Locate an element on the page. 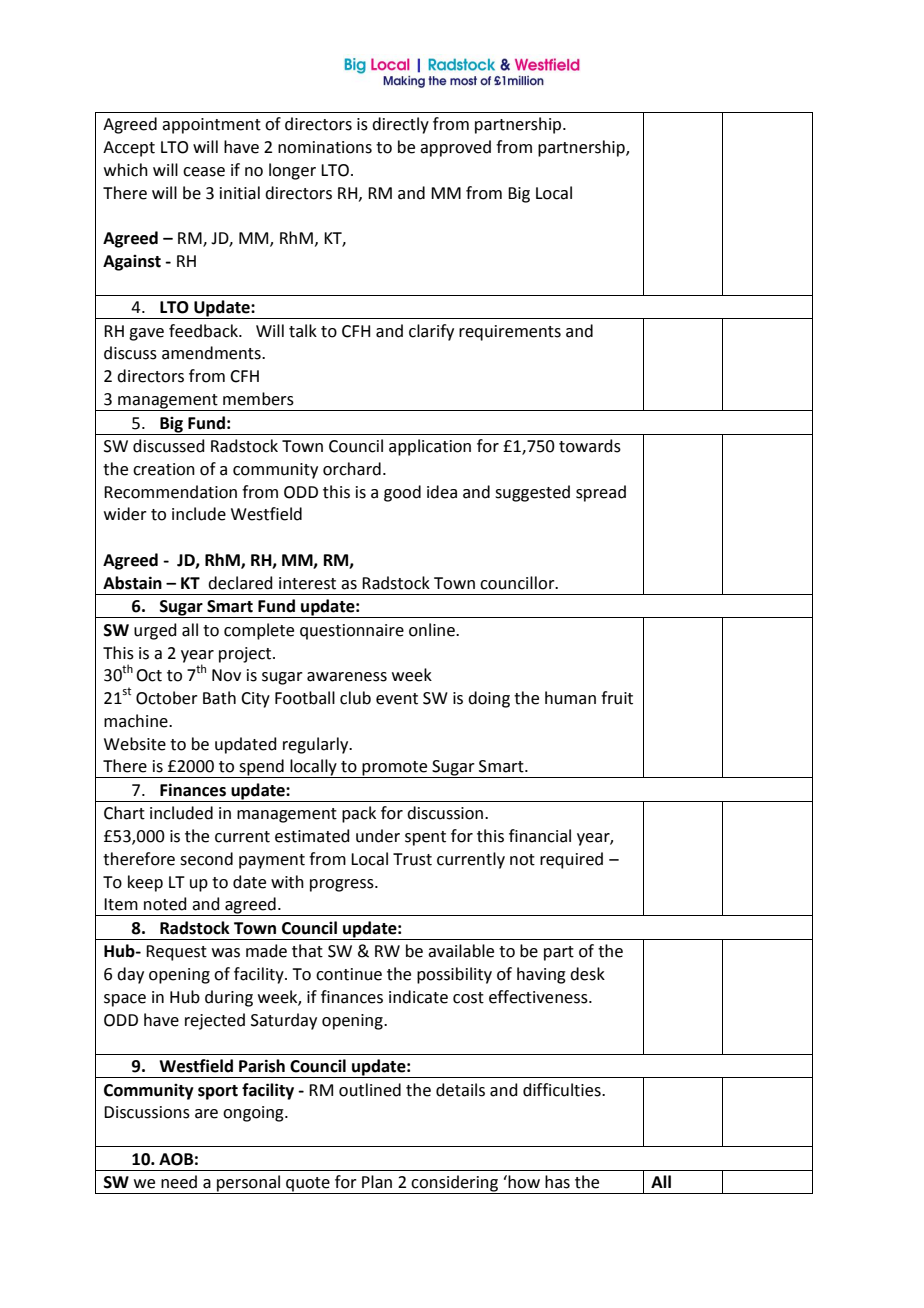 Image resolution: width=924 pixels, height=1308 pixels. towards is located at coordinates (590, 446).
